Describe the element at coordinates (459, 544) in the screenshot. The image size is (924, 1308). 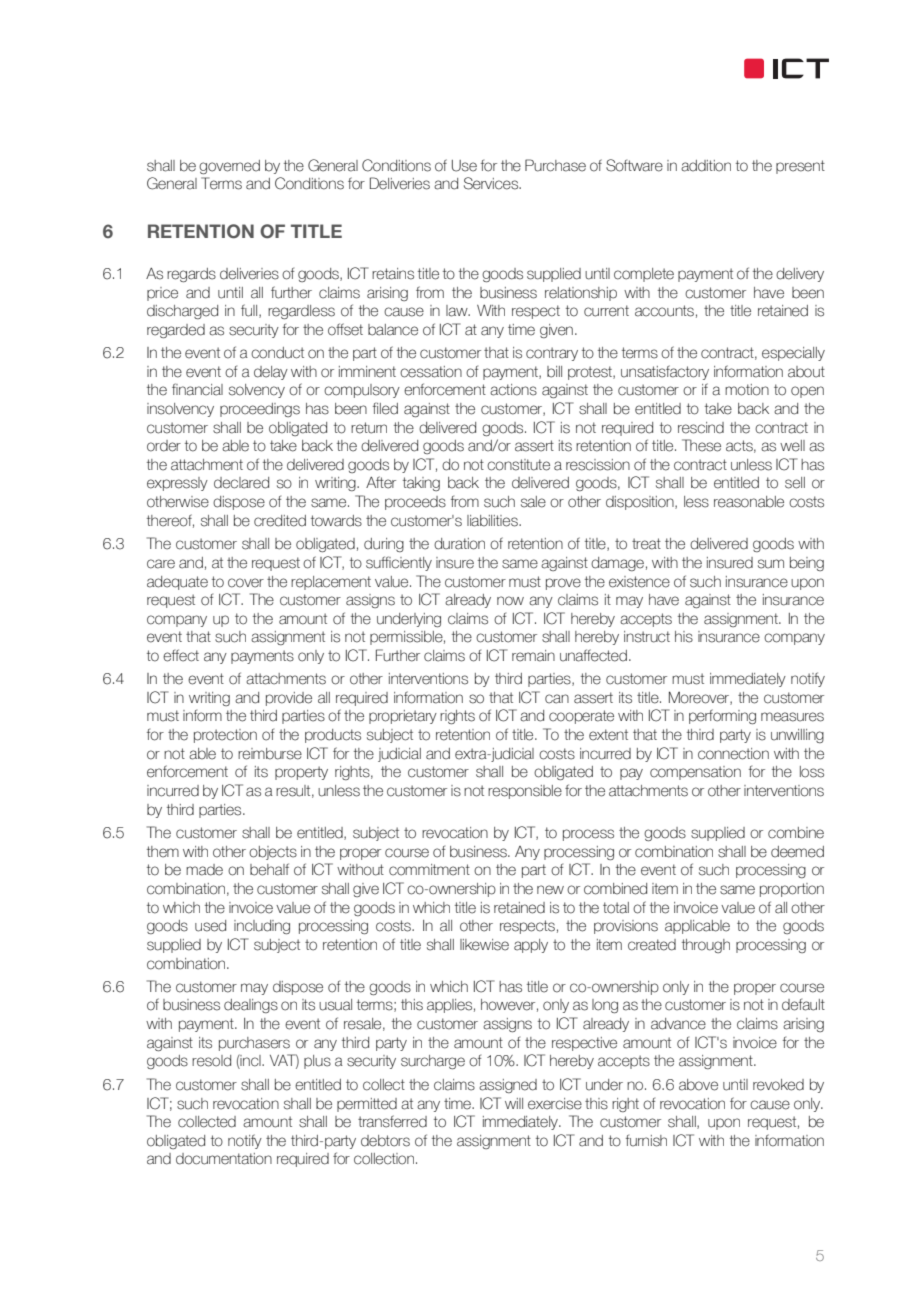
I see `duration` at that location.
